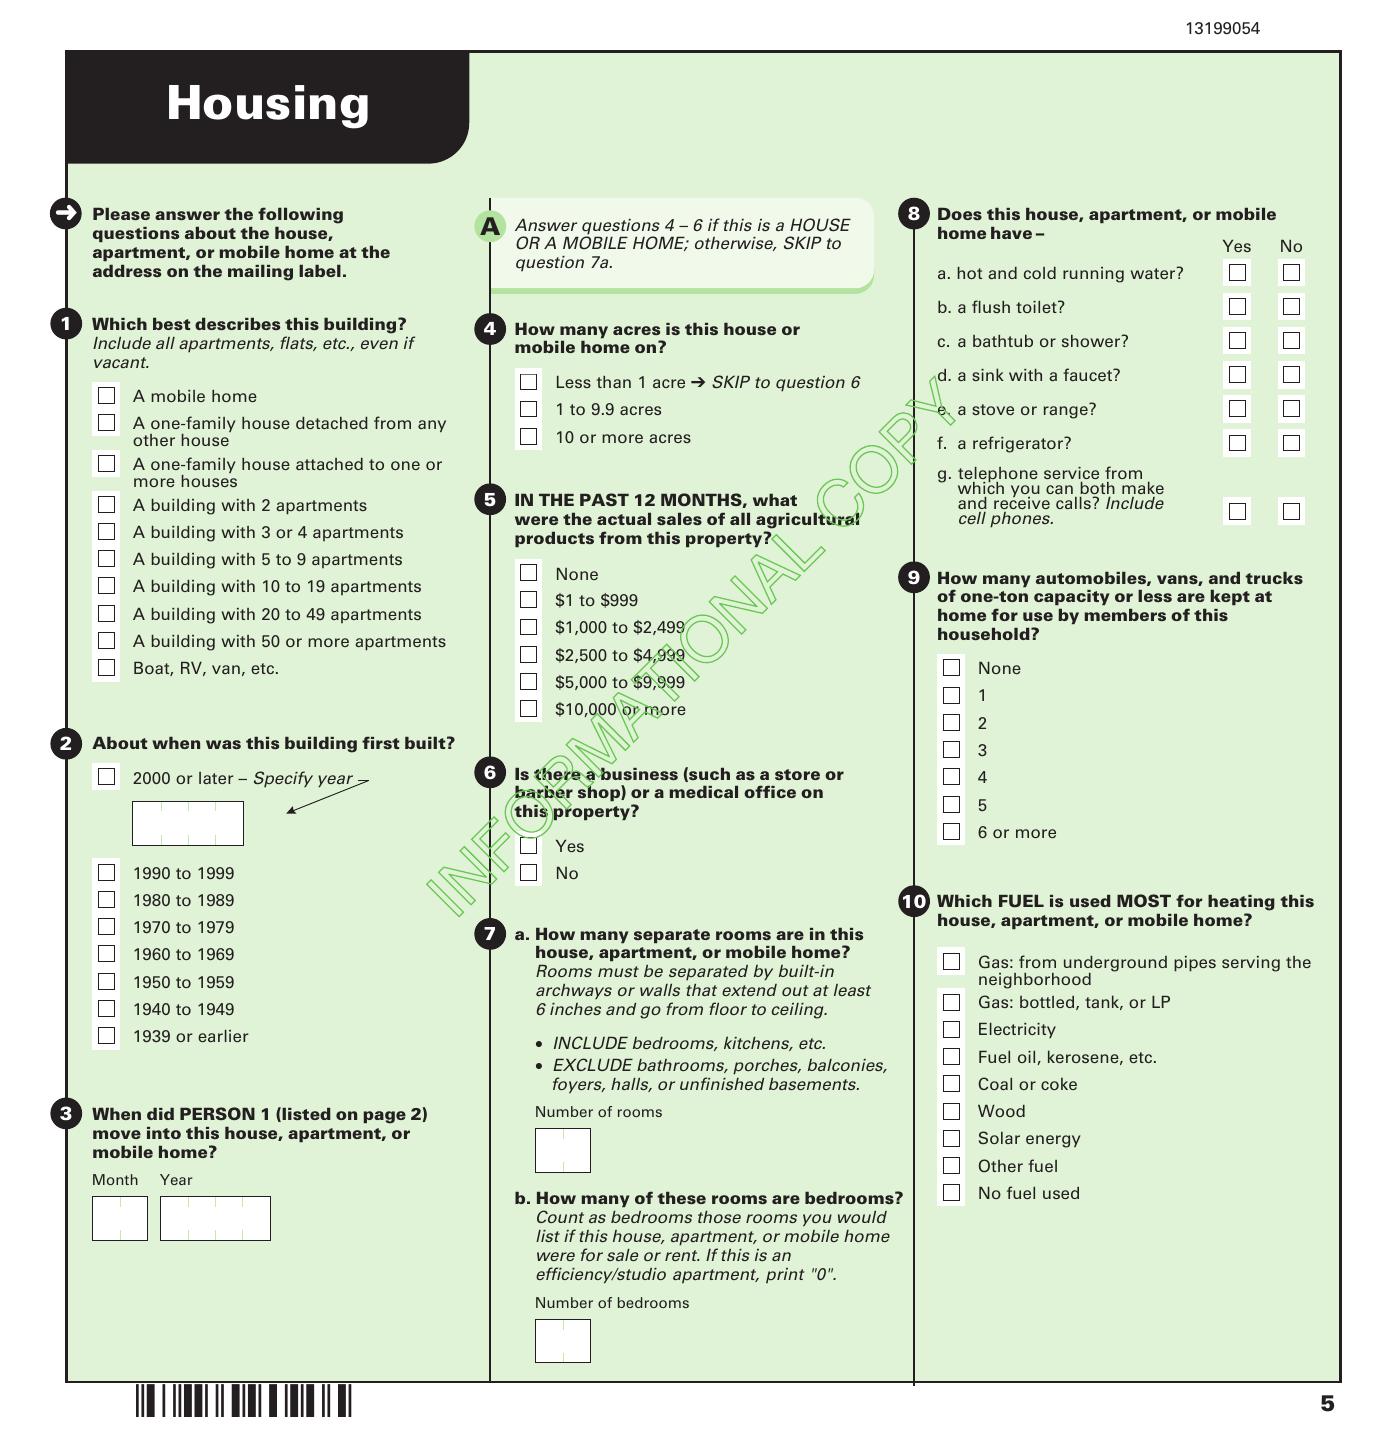 This screenshot has height=1431, width=1397. I want to click on have, so click(1011, 233).
